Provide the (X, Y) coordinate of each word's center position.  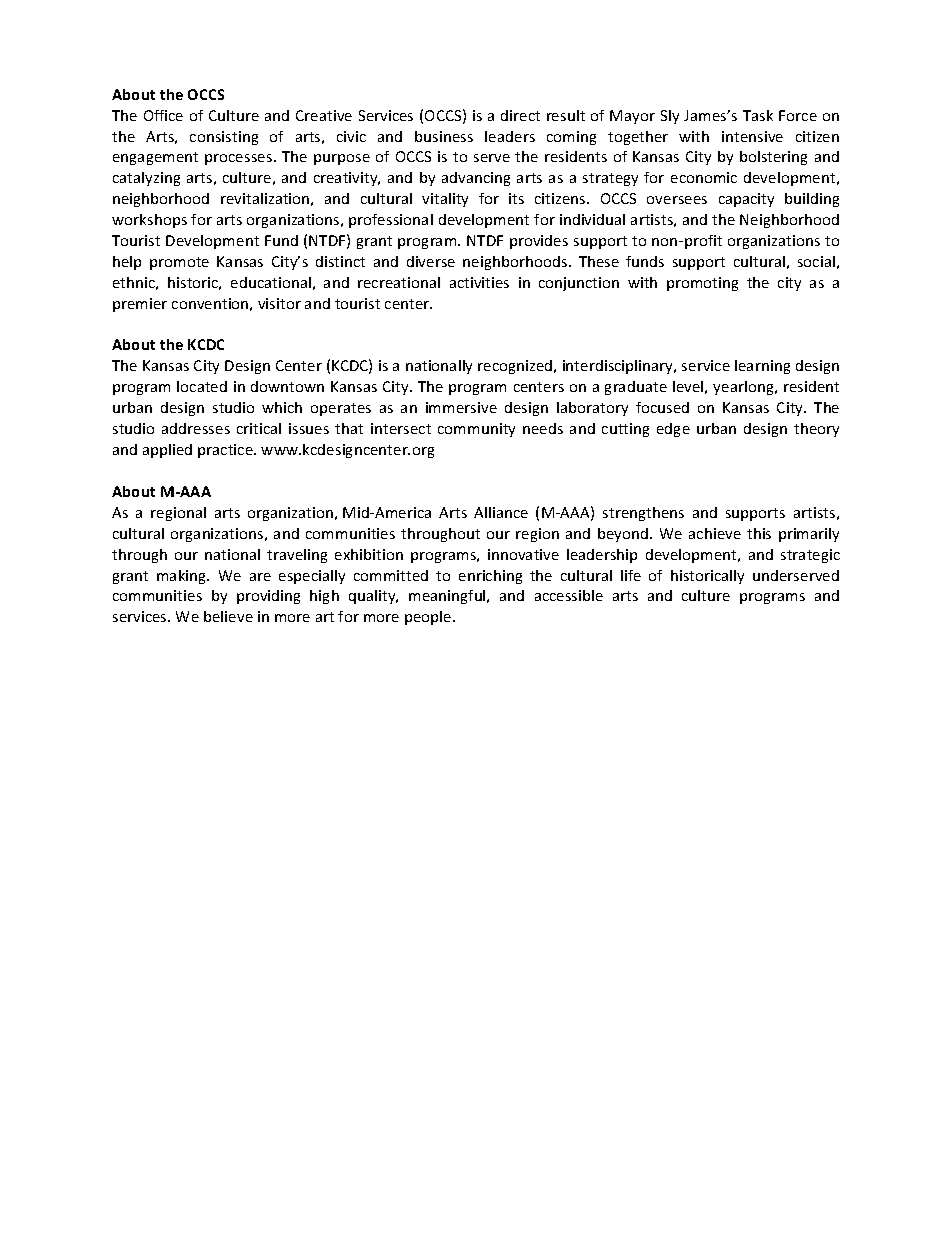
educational (271, 282)
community (476, 430)
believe (228, 616)
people (429, 618)
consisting (224, 138)
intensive (752, 136)
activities (479, 282)
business (444, 136)
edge (673, 430)
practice (226, 451)
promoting (702, 284)
